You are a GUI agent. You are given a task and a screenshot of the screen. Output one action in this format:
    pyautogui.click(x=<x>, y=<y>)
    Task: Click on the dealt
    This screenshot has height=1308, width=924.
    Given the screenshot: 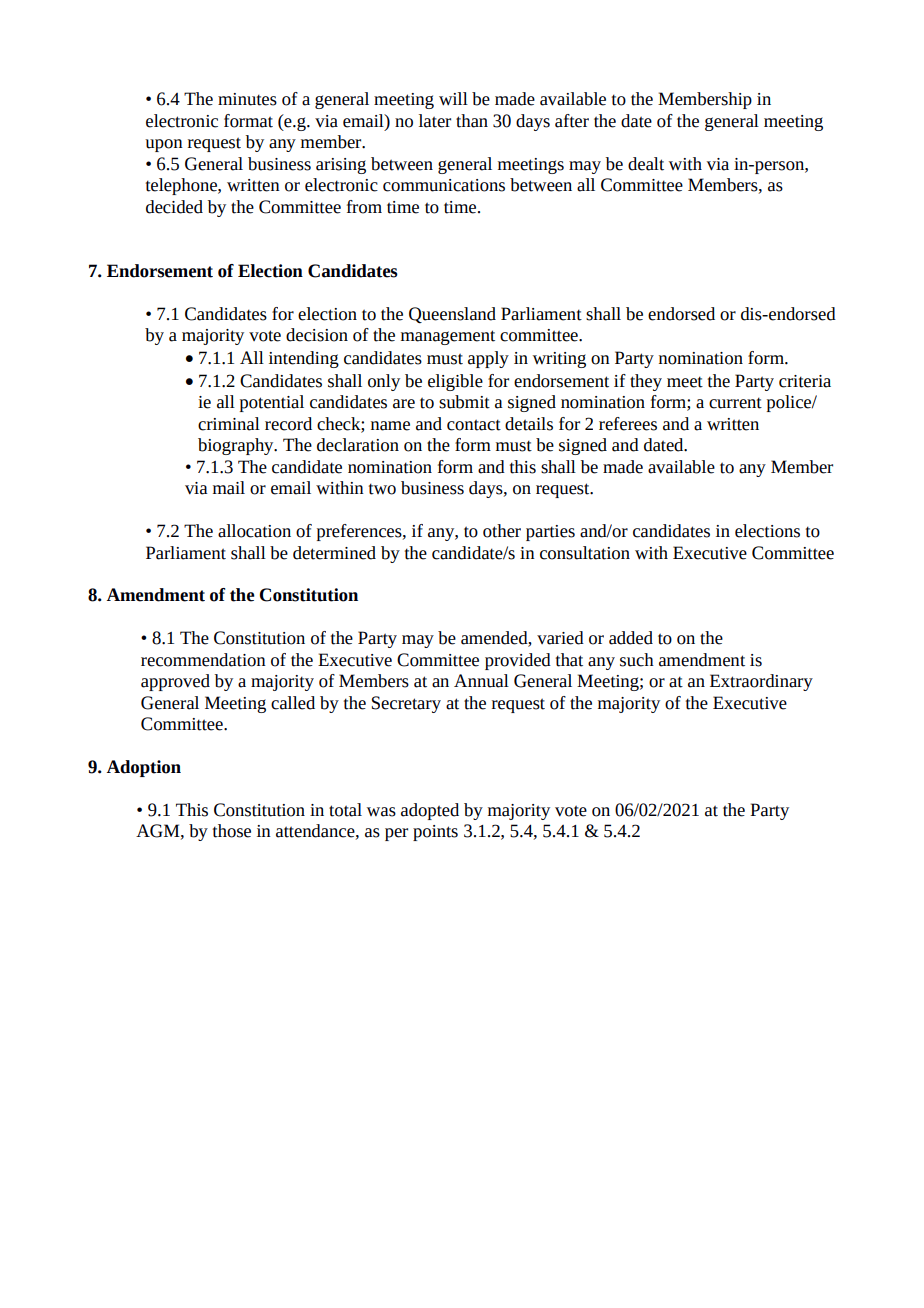 What is the action you would take?
    pyautogui.click(x=646, y=164)
